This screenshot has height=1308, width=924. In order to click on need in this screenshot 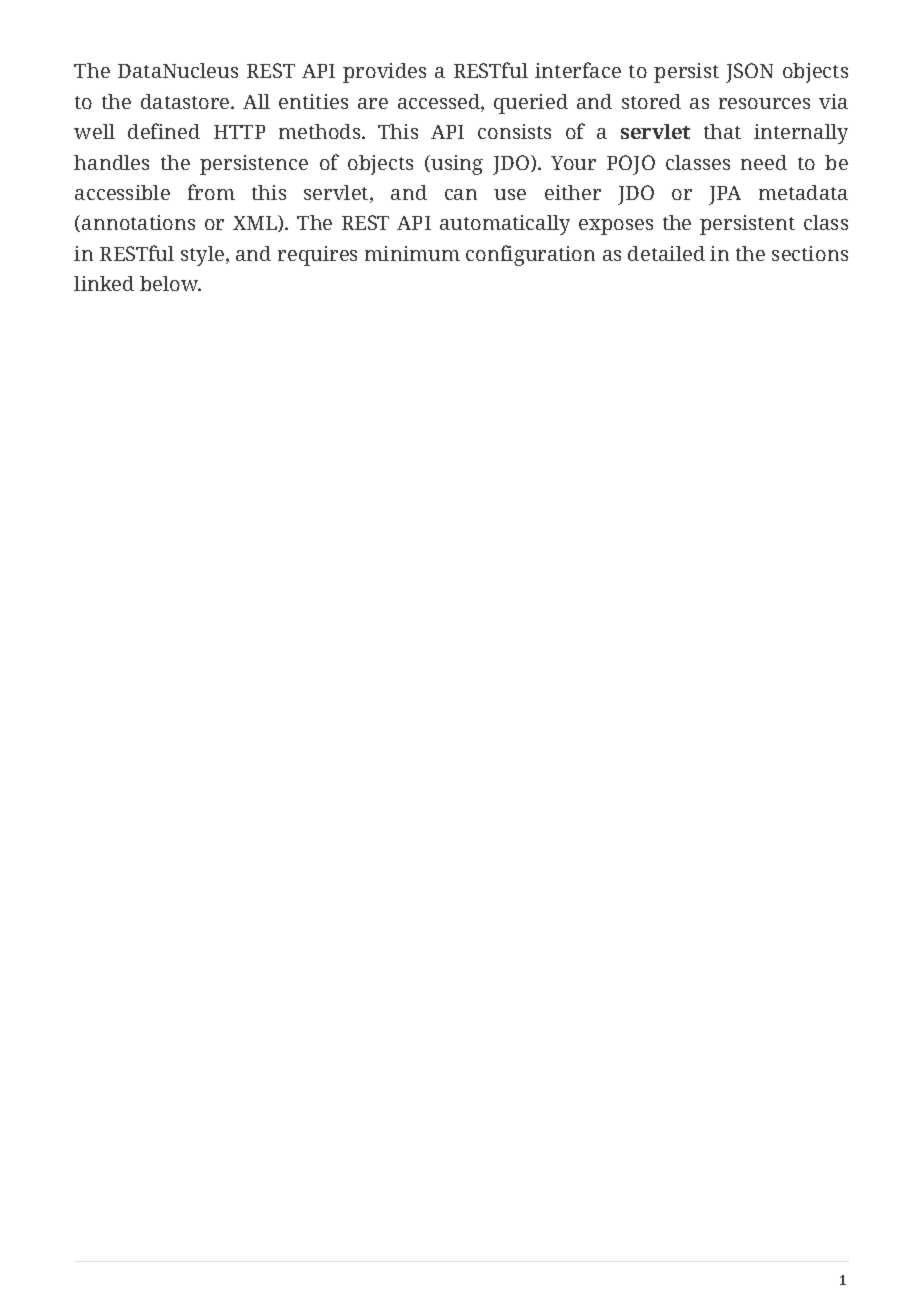, I will do `click(764, 162)`.
